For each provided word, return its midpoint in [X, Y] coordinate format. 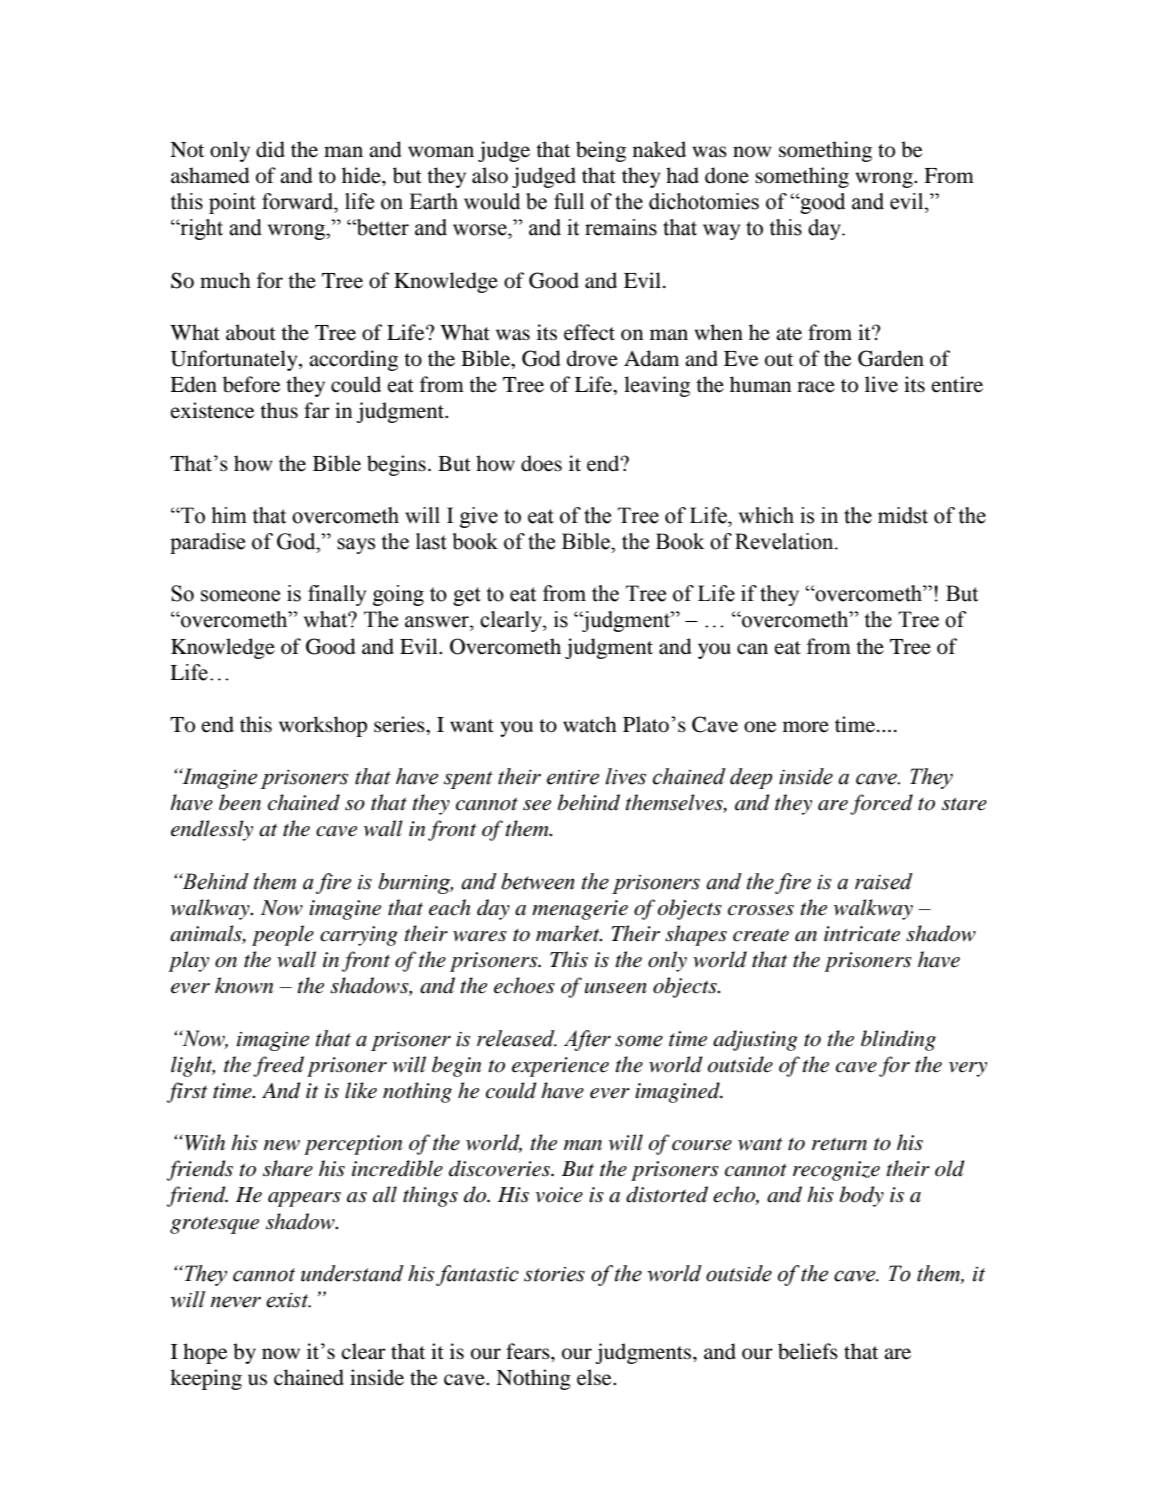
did [270, 149]
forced [881, 804]
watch [590, 724]
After [587, 1040]
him [229, 515]
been [240, 802]
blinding [898, 1040]
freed [278, 1066]
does [541, 463]
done [727, 175]
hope [205, 1353]
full [569, 201]
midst [903, 515]
